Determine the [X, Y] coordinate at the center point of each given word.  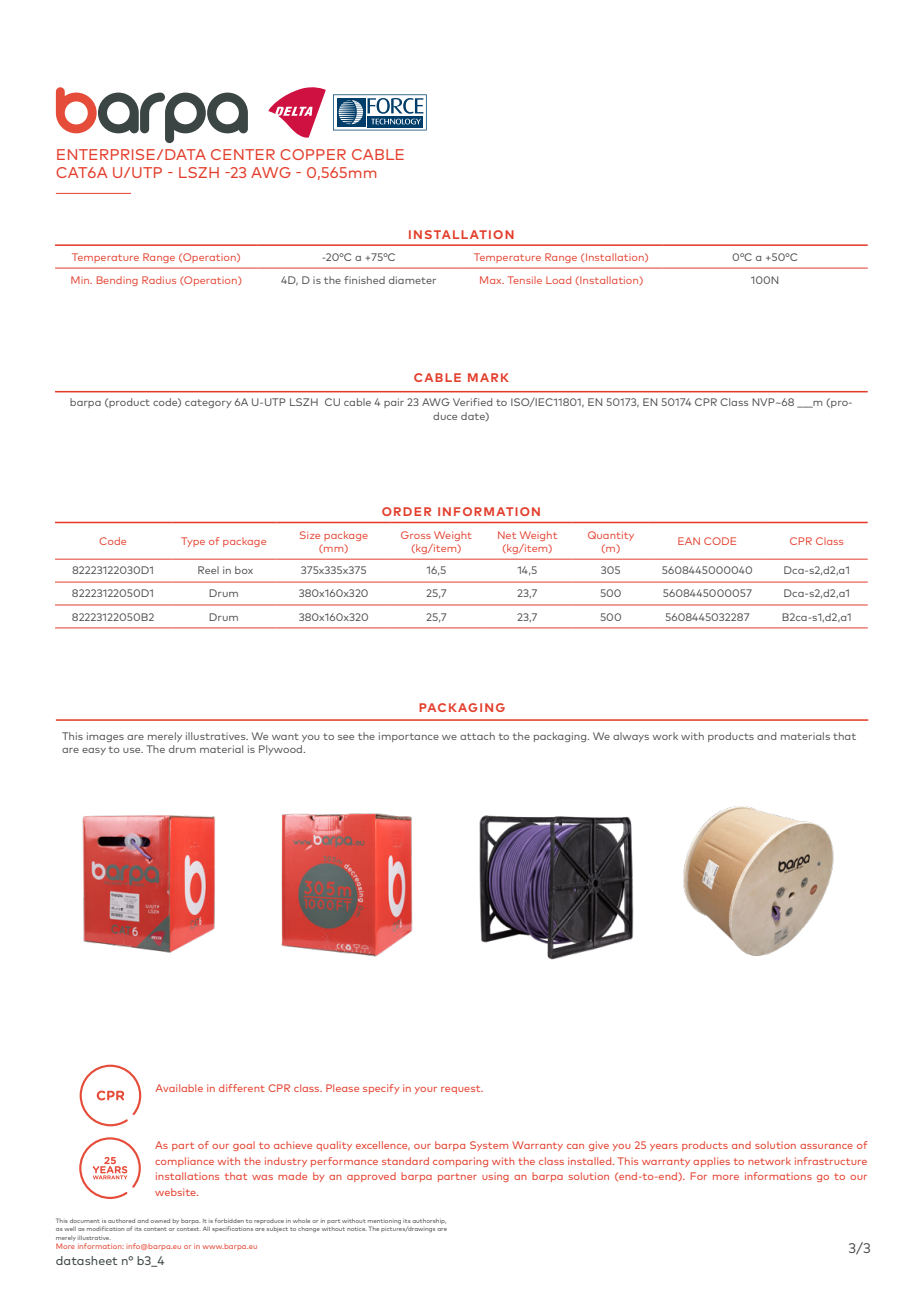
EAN [689, 541]
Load [558, 280]
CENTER [243, 154]
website [176, 1192]
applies [711, 1162]
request [462, 1089]
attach [477, 736]
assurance [826, 1146]
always [631, 737]
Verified [472, 402]
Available [179, 1088]
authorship [429, 1221]
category [208, 403]
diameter [412, 280]
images [105, 737]
